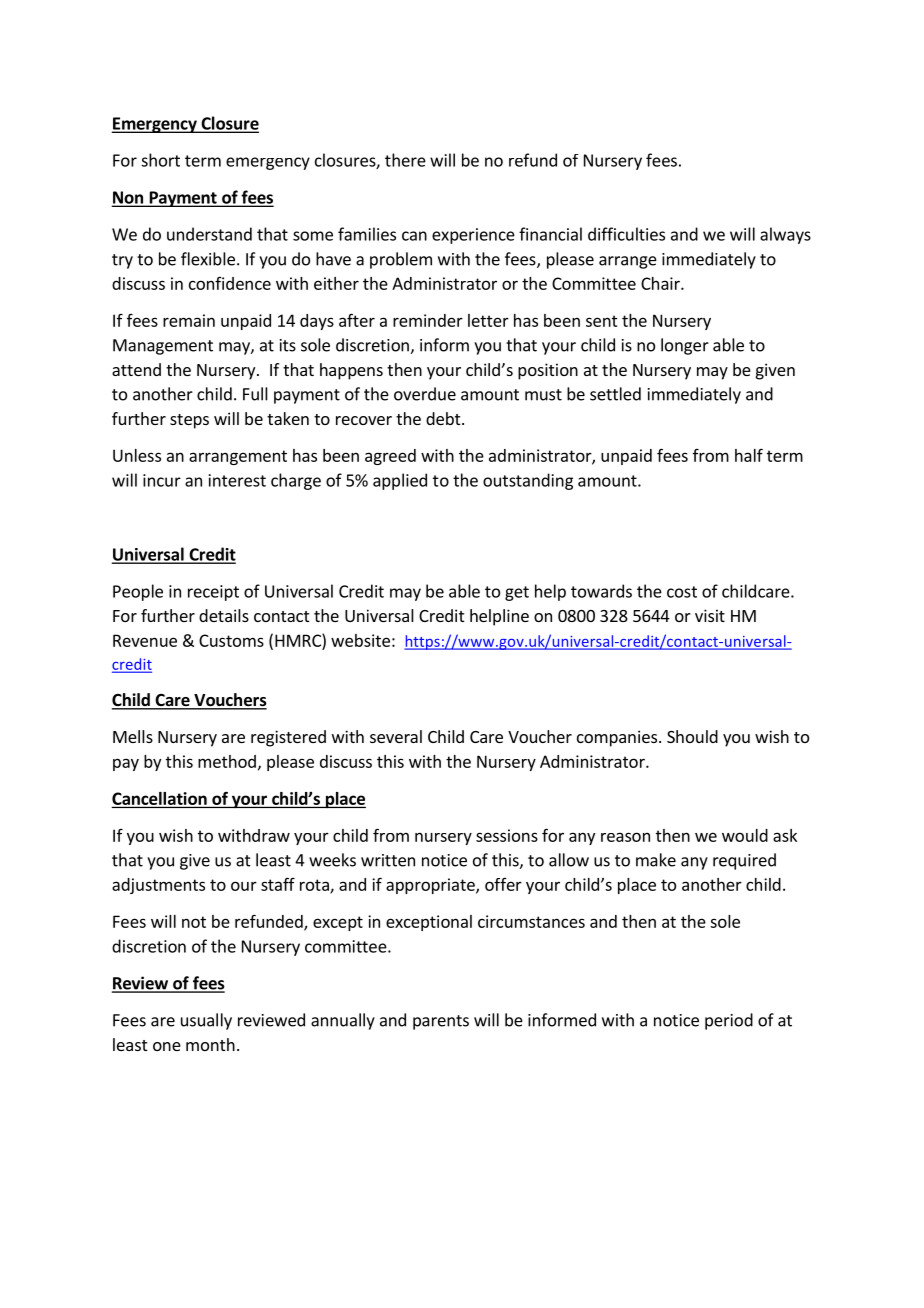 This screenshot has height=1308, width=924. Describe the element at coordinates (400, 481) in the screenshot. I see `applied` at that location.
